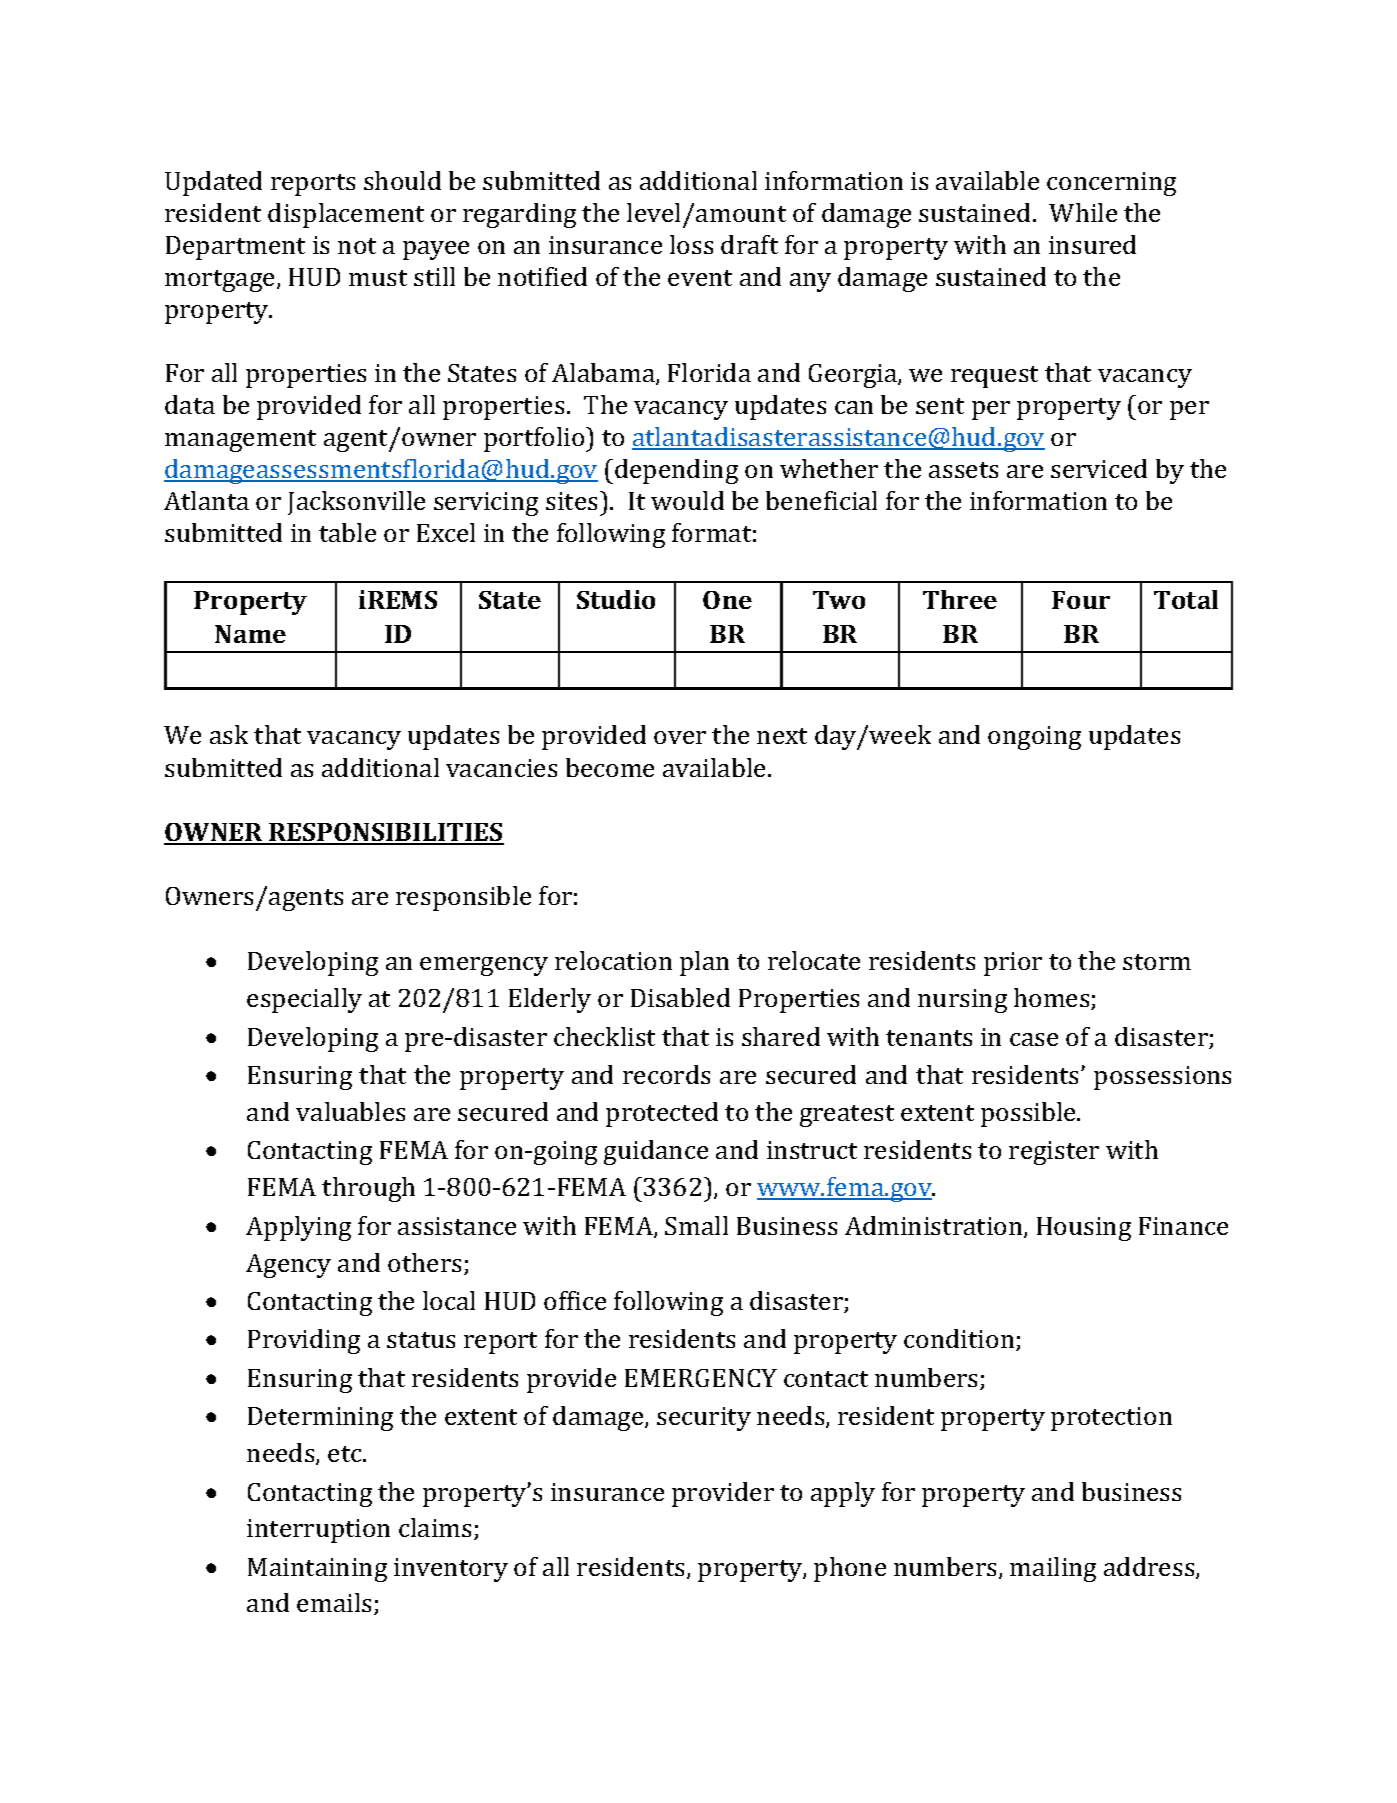  What do you see at coordinates (704, 963) in the page?
I see `plan` at bounding box center [704, 963].
